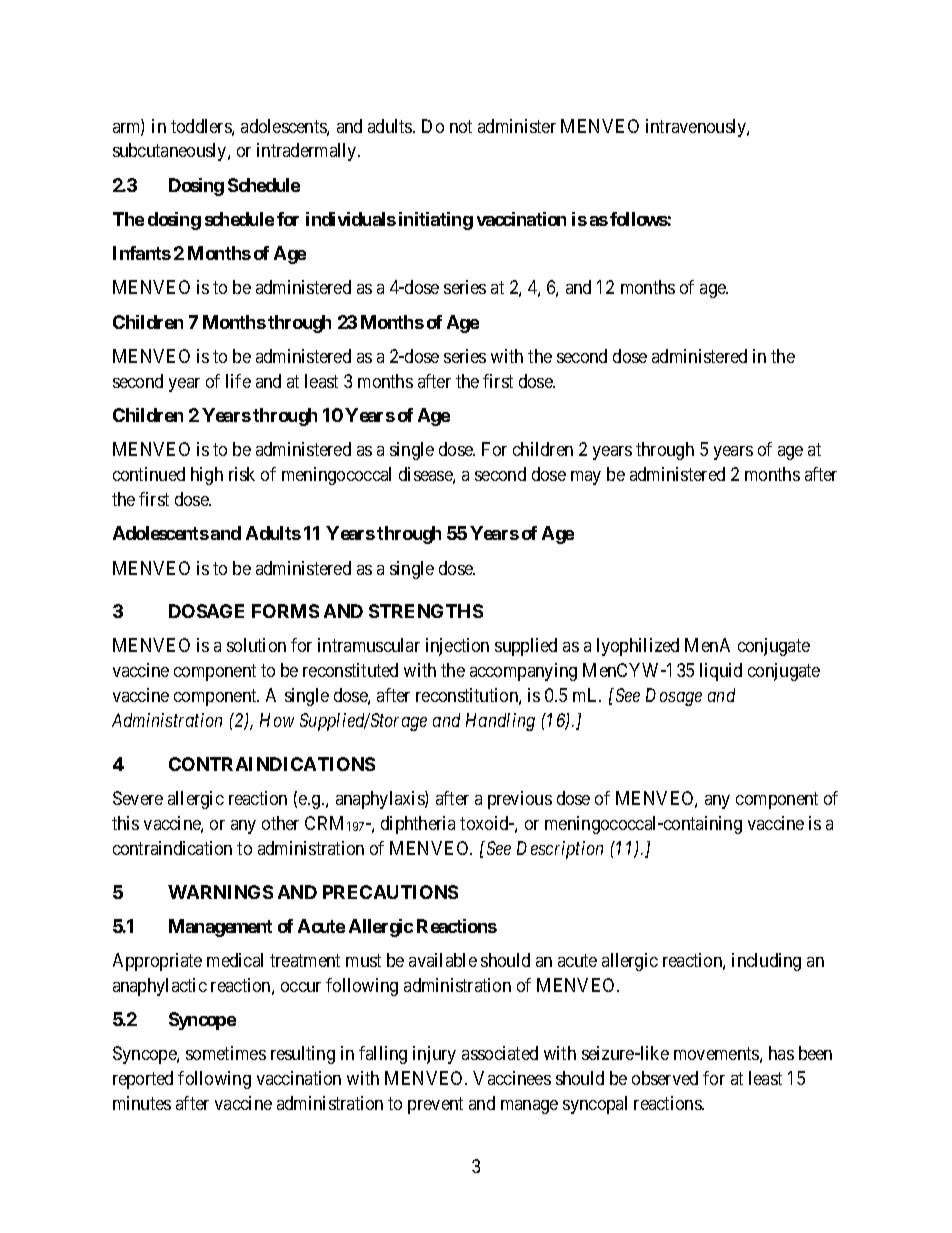 This screenshot has width=952, height=1233. Describe the element at coordinates (256, 645) in the screenshot. I see `solution` at that location.
